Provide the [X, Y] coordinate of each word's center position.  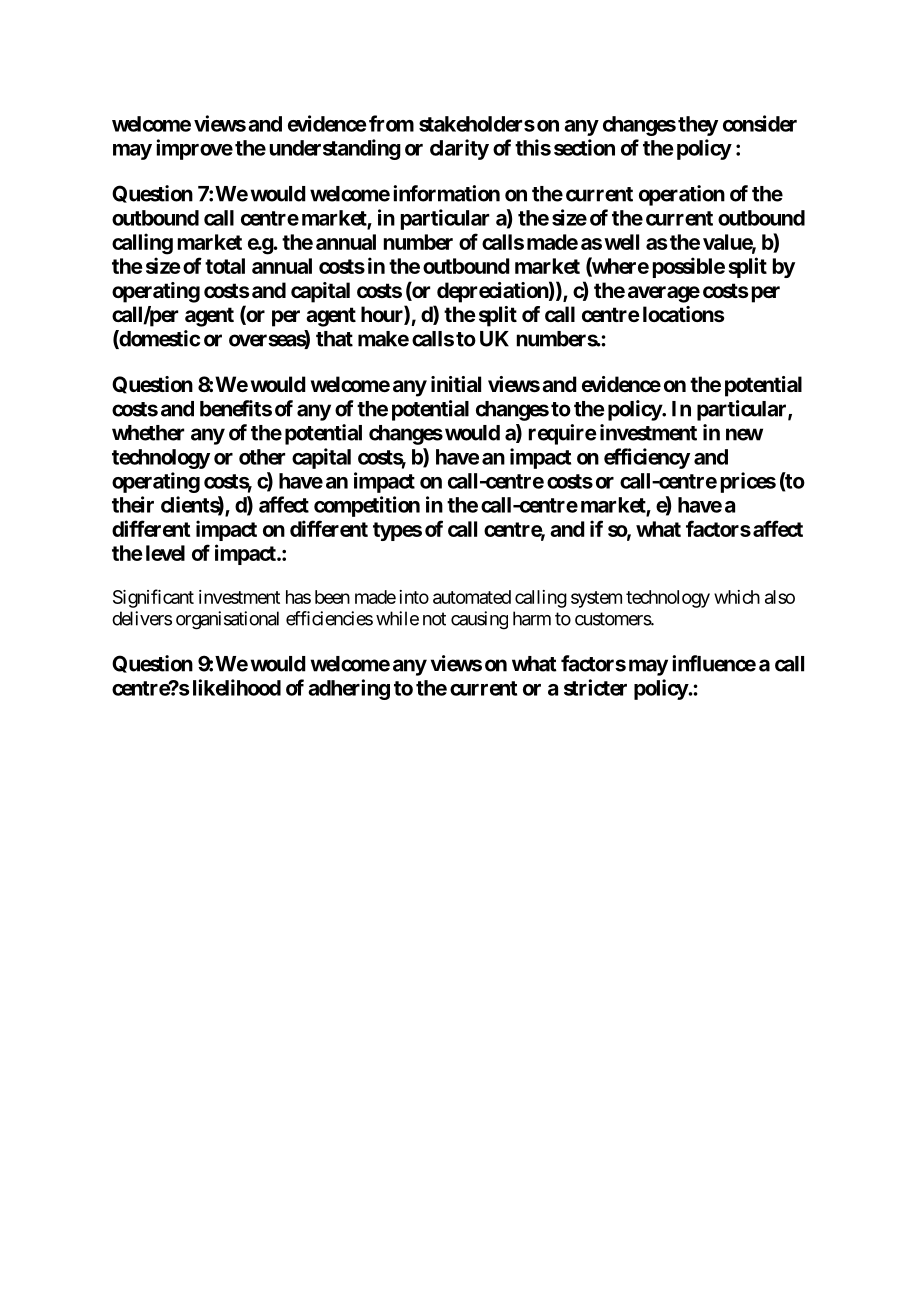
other [262, 457]
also [780, 597]
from [391, 123]
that [334, 339]
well [621, 242]
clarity [459, 149]
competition [367, 506]
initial [456, 384]
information [446, 193]
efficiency [647, 458]
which [737, 597]
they [698, 126]
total [225, 266]
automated [472, 597]
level [165, 553]
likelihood [237, 687]
